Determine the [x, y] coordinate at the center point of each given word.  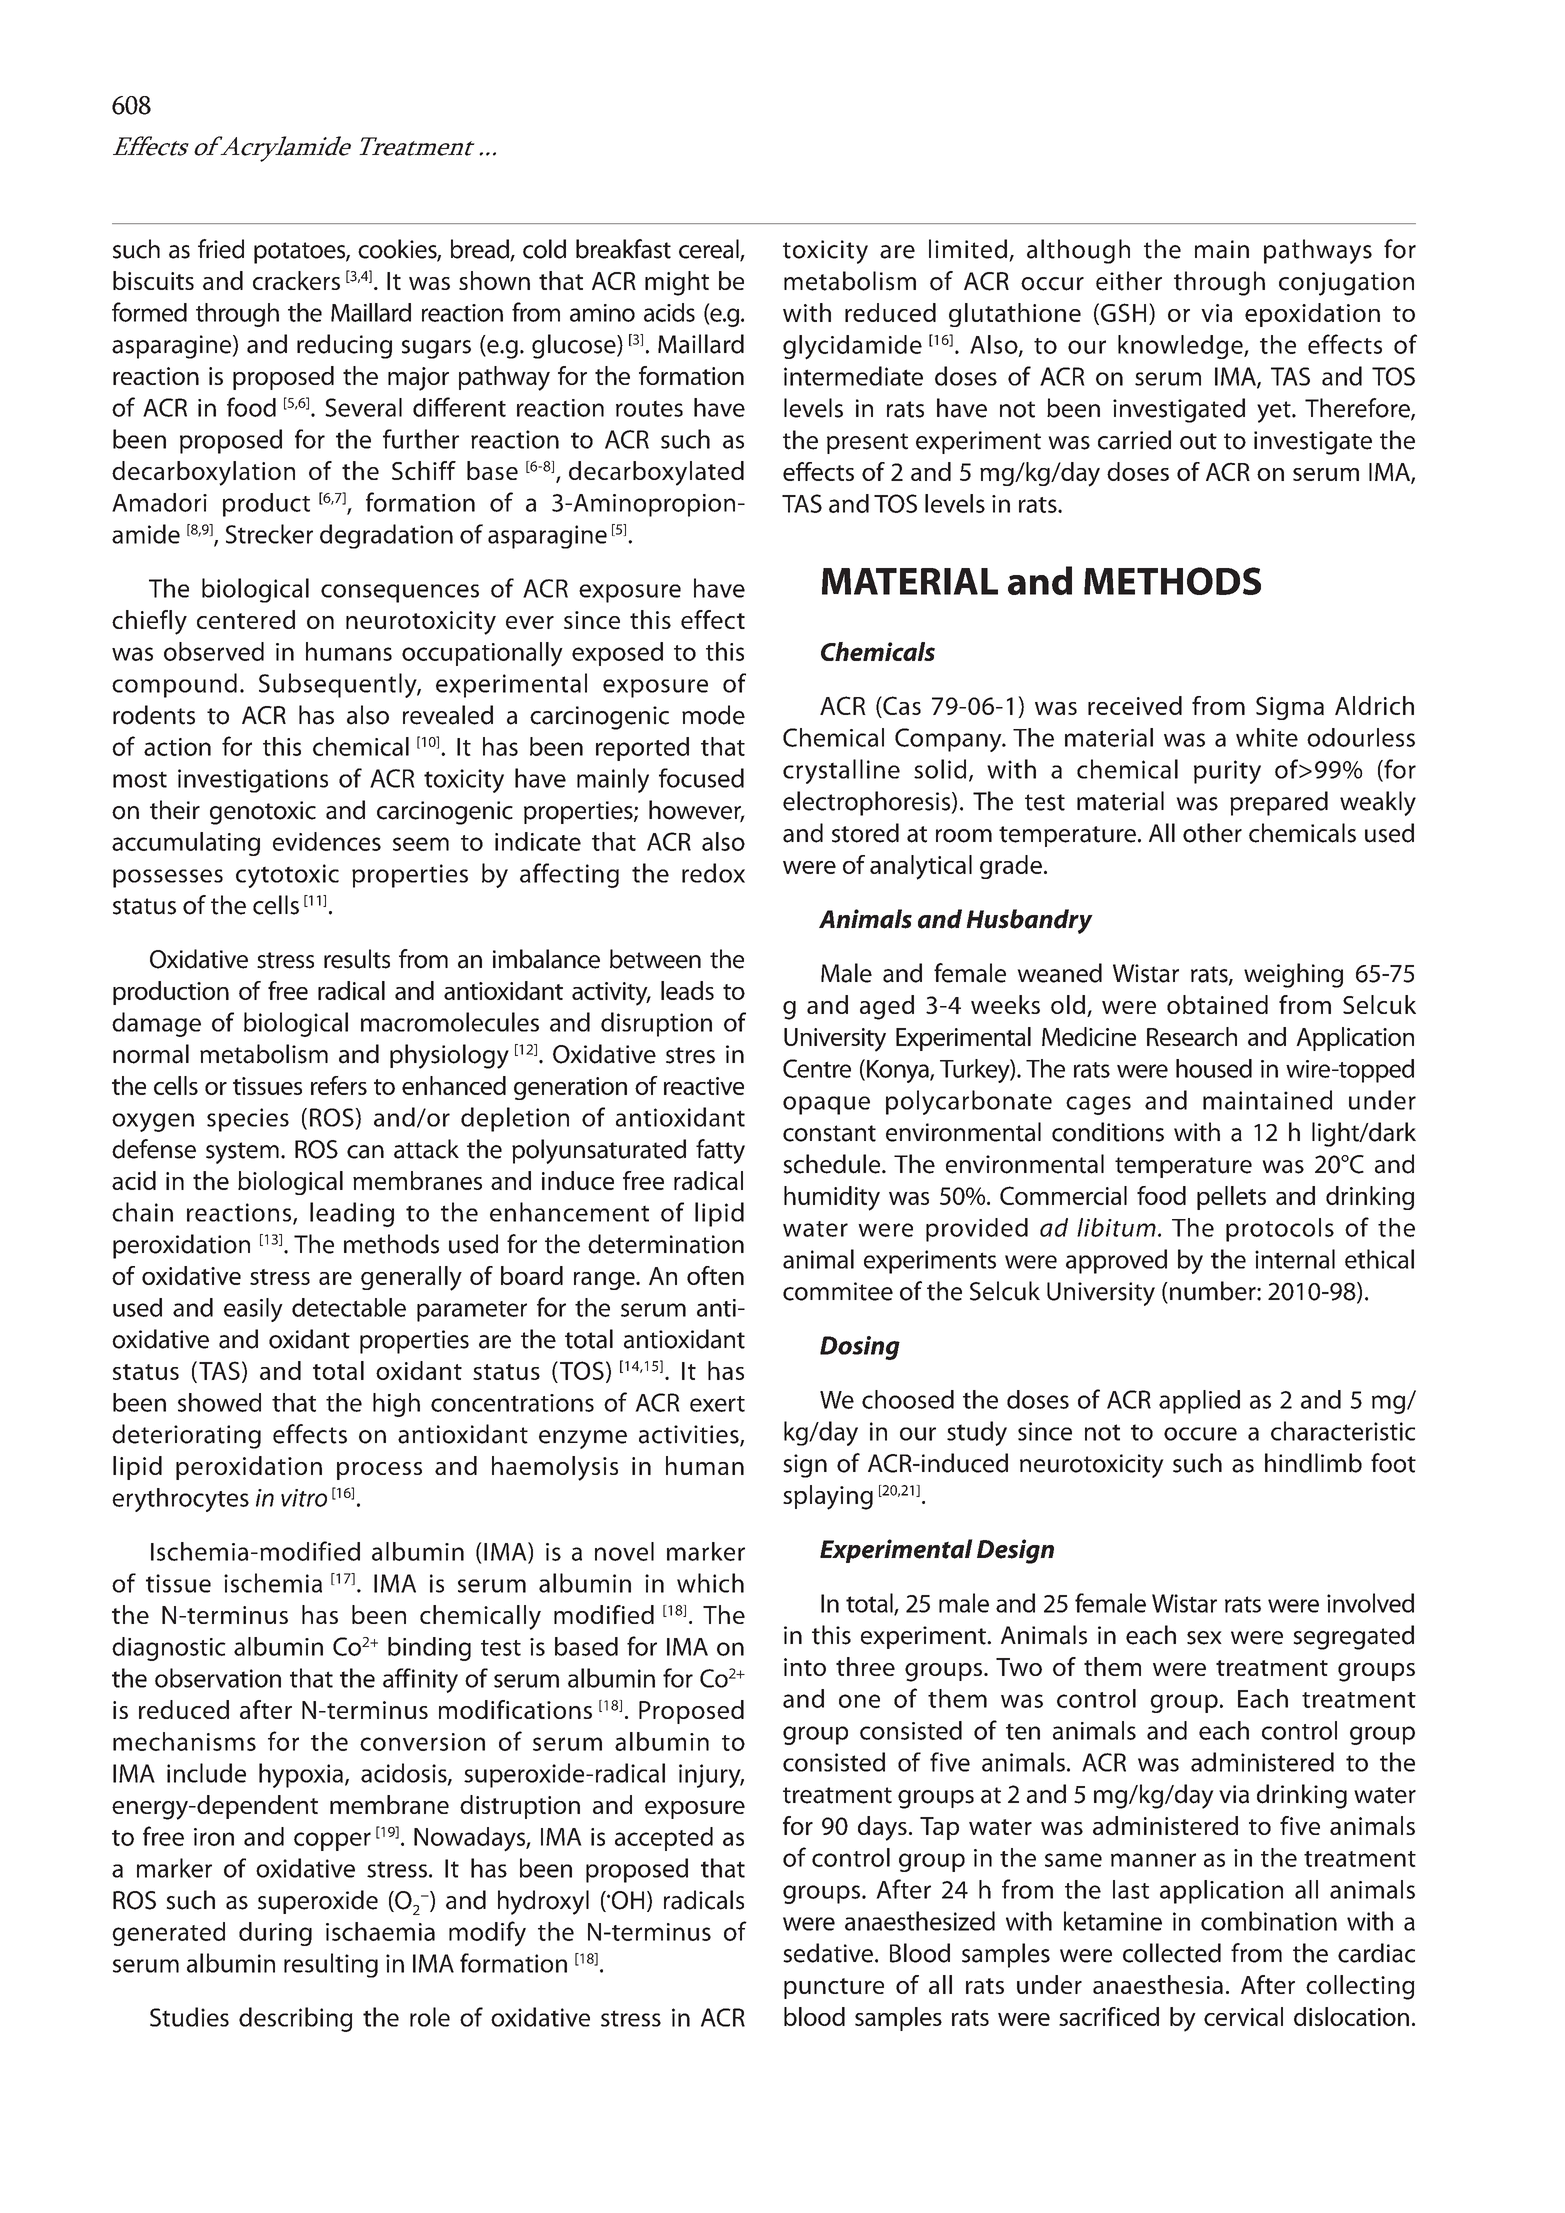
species [248, 1120]
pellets [1231, 1198]
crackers [296, 280]
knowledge [1181, 347]
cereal [710, 250]
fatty [720, 1151]
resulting [331, 1965]
